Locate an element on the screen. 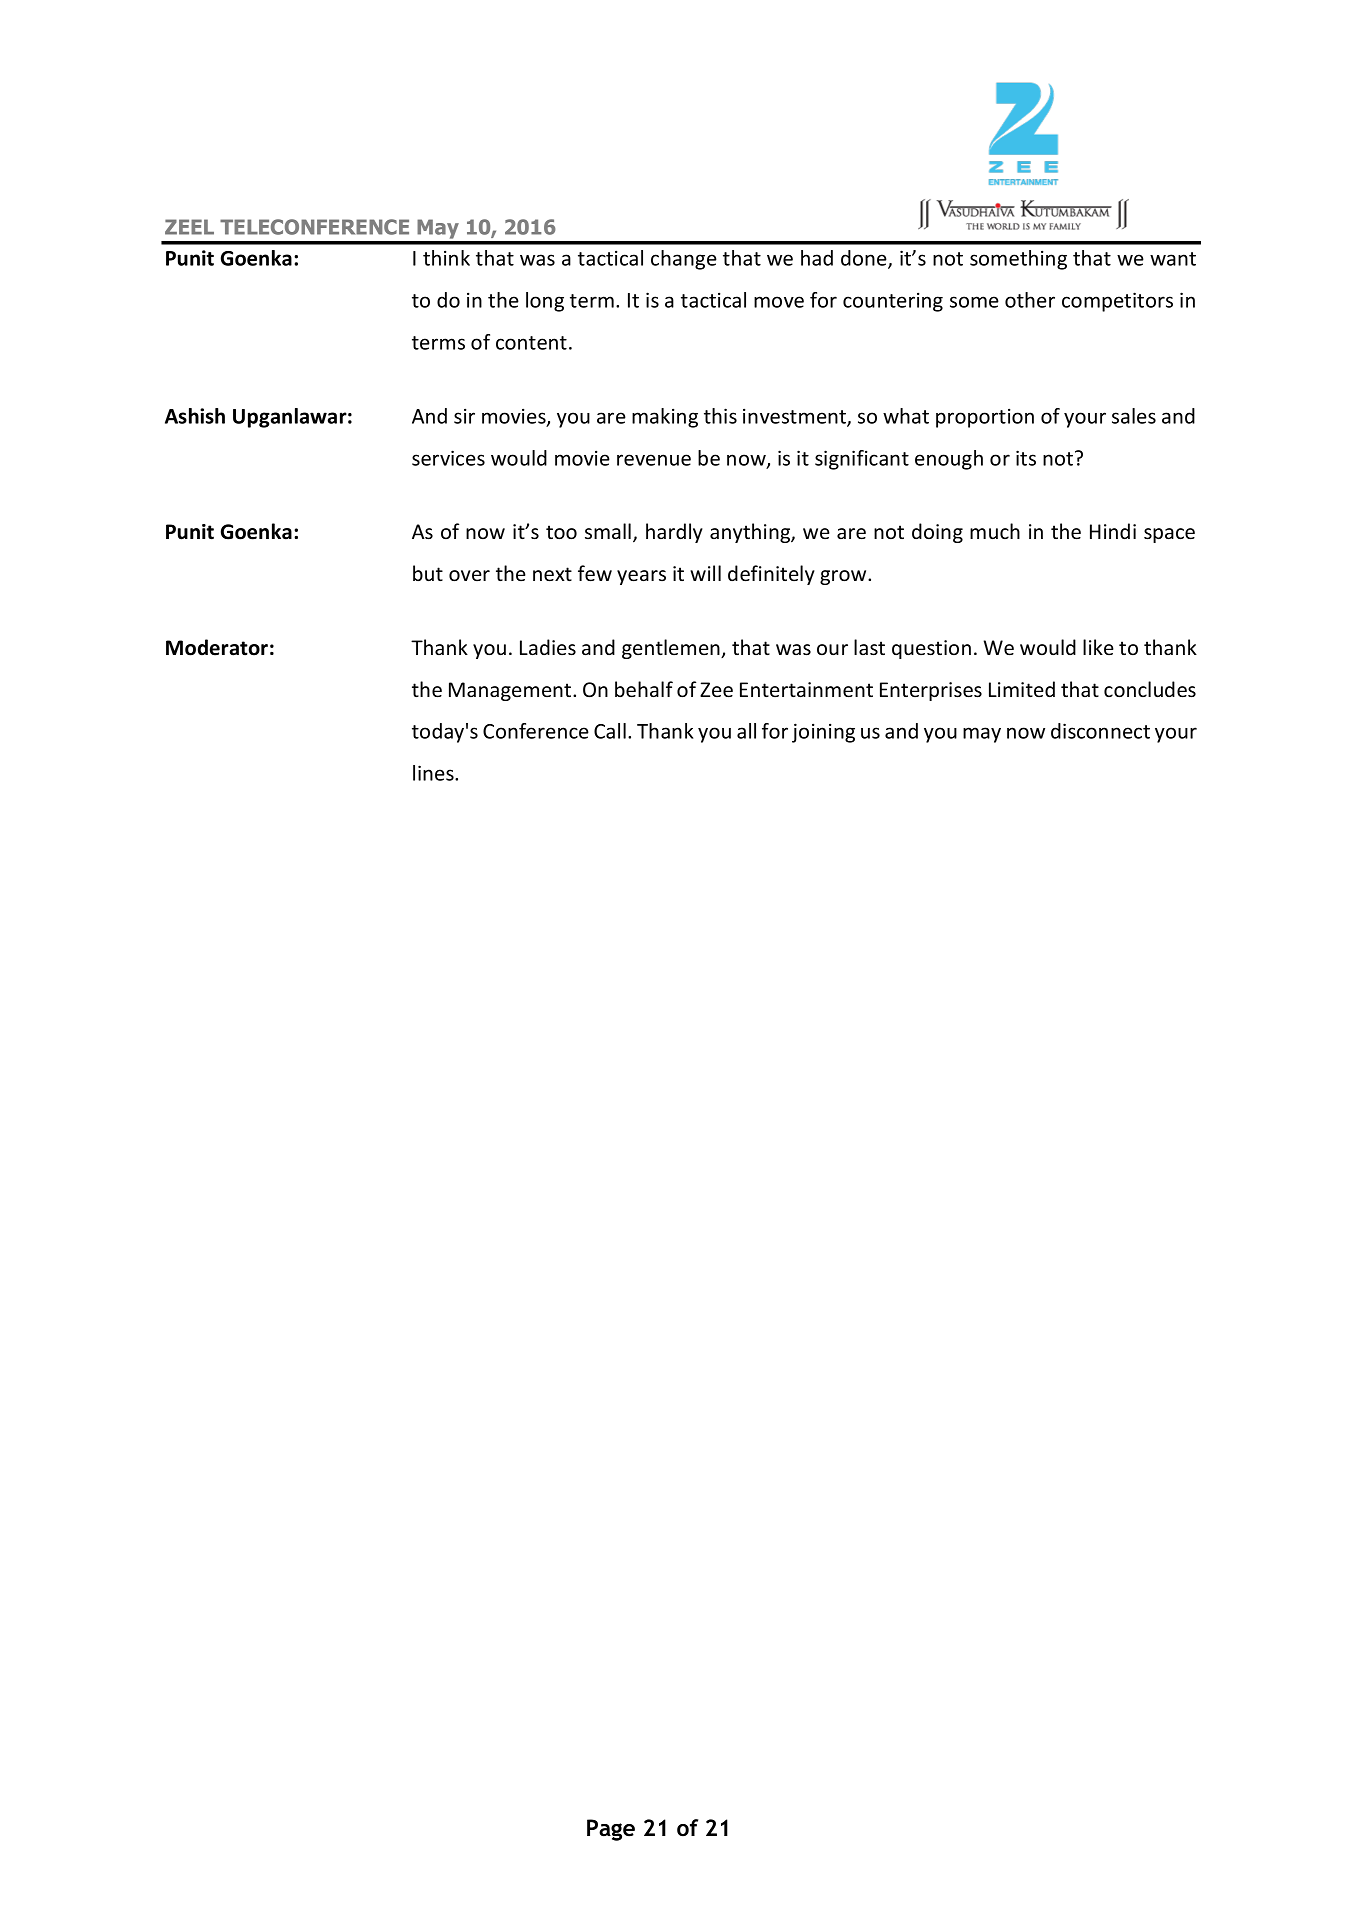  Page is located at coordinates (611, 1830).
